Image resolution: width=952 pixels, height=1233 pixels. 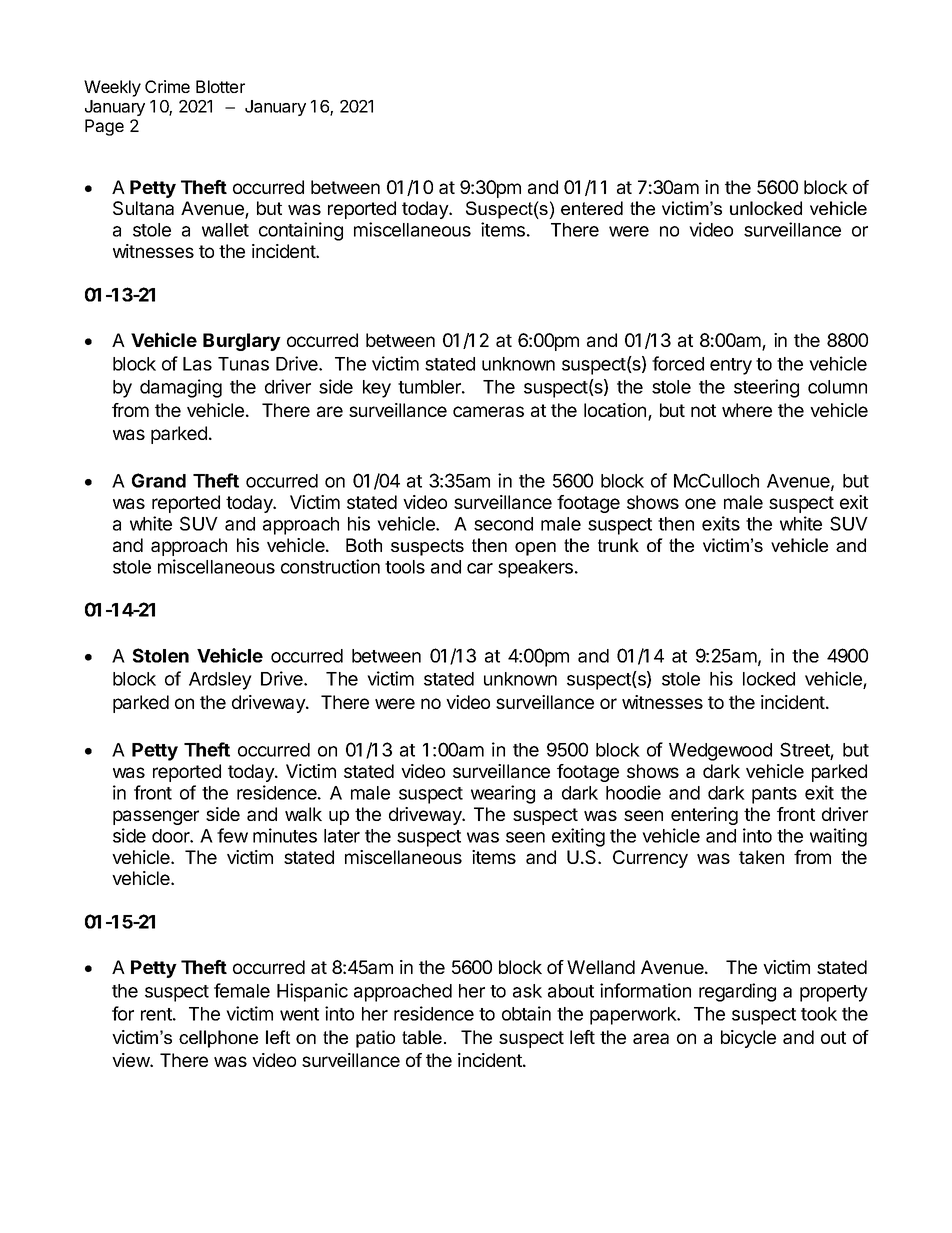 What do you see at coordinates (731, 366) in the screenshot?
I see `entry` at bounding box center [731, 366].
